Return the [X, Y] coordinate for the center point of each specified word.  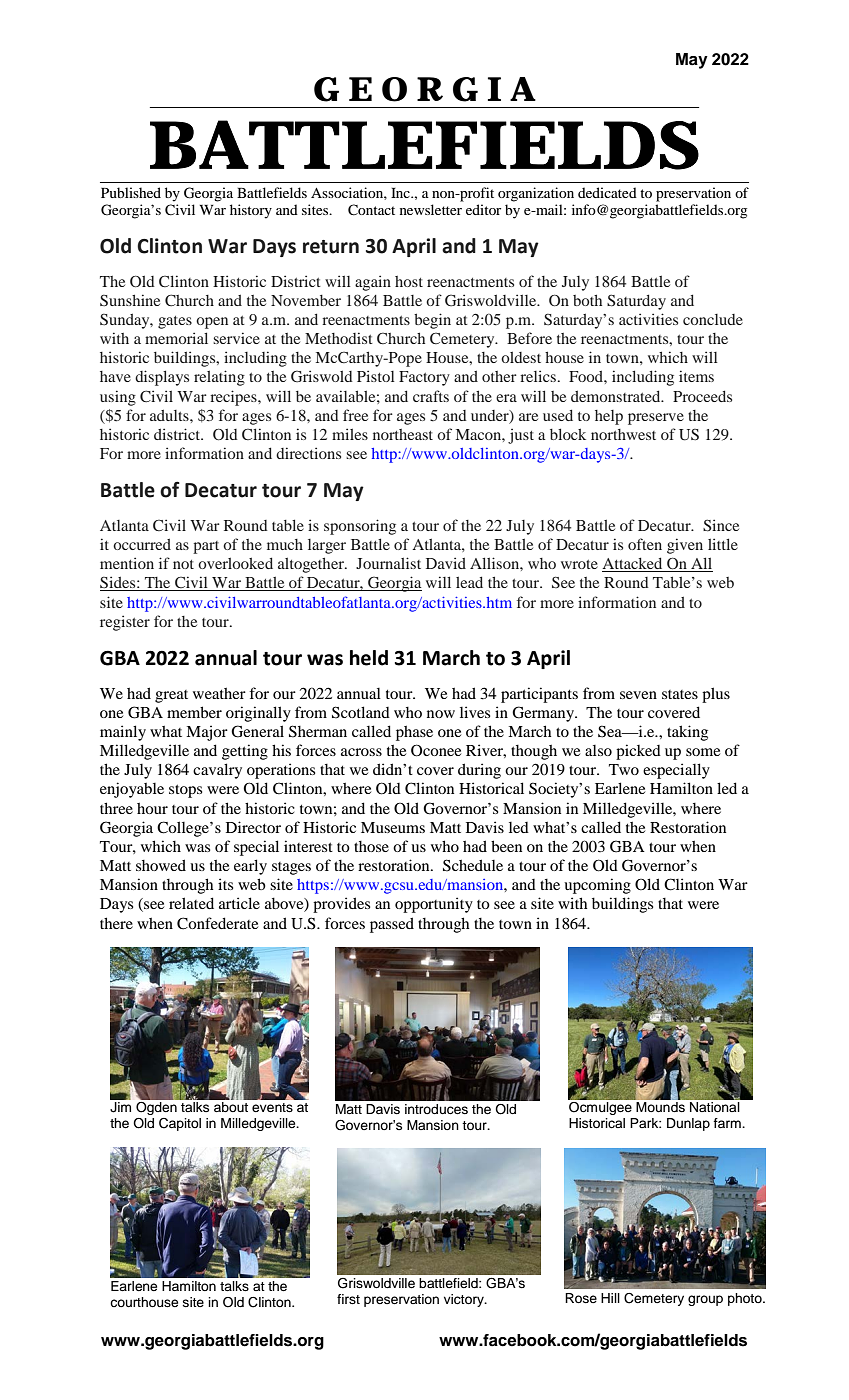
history [251, 211]
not [183, 564]
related [191, 903]
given [685, 546]
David [446, 563]
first [348, 1299]
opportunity [434, 905]
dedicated [607, 192]
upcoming [597, 886]
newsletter [431, 209]
